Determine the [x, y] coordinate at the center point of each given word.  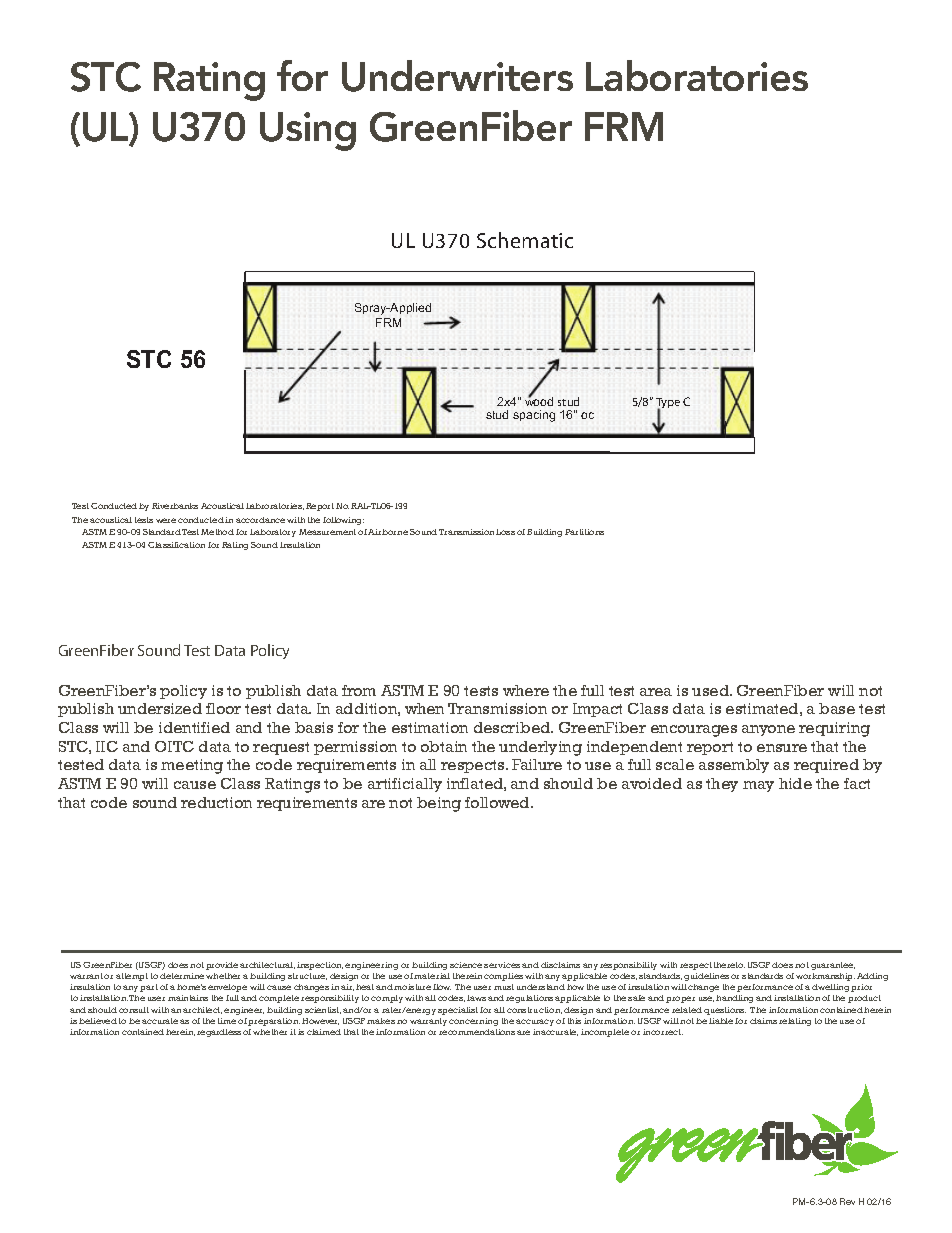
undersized [160, 708]
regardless [219, 1033]
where [526, 690]
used [712, 690]
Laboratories [697, 75]
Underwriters [457, 76]
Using [308, 131]
